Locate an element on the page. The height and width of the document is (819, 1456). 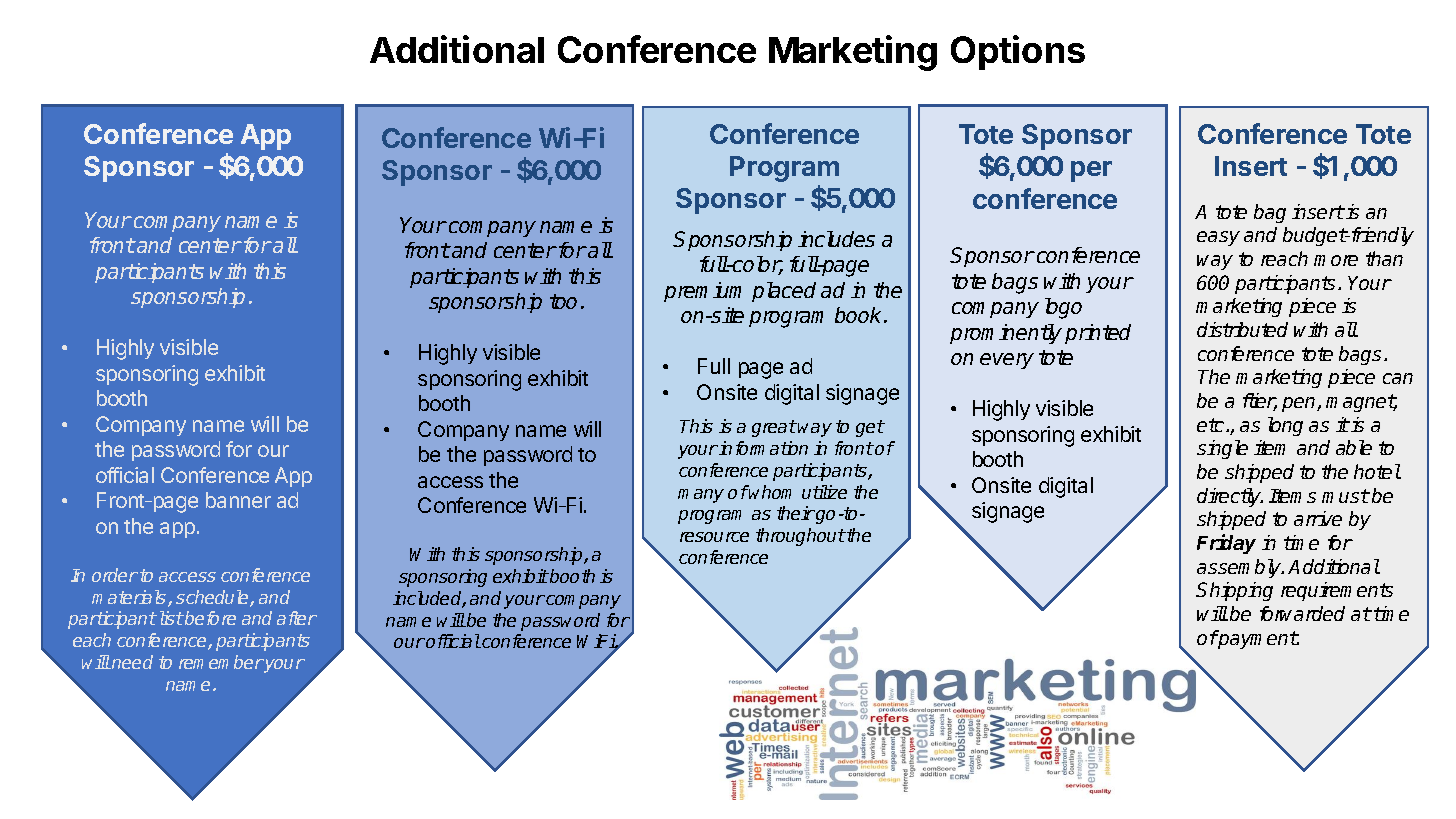
etc is located at coordinates (1212, 425).
